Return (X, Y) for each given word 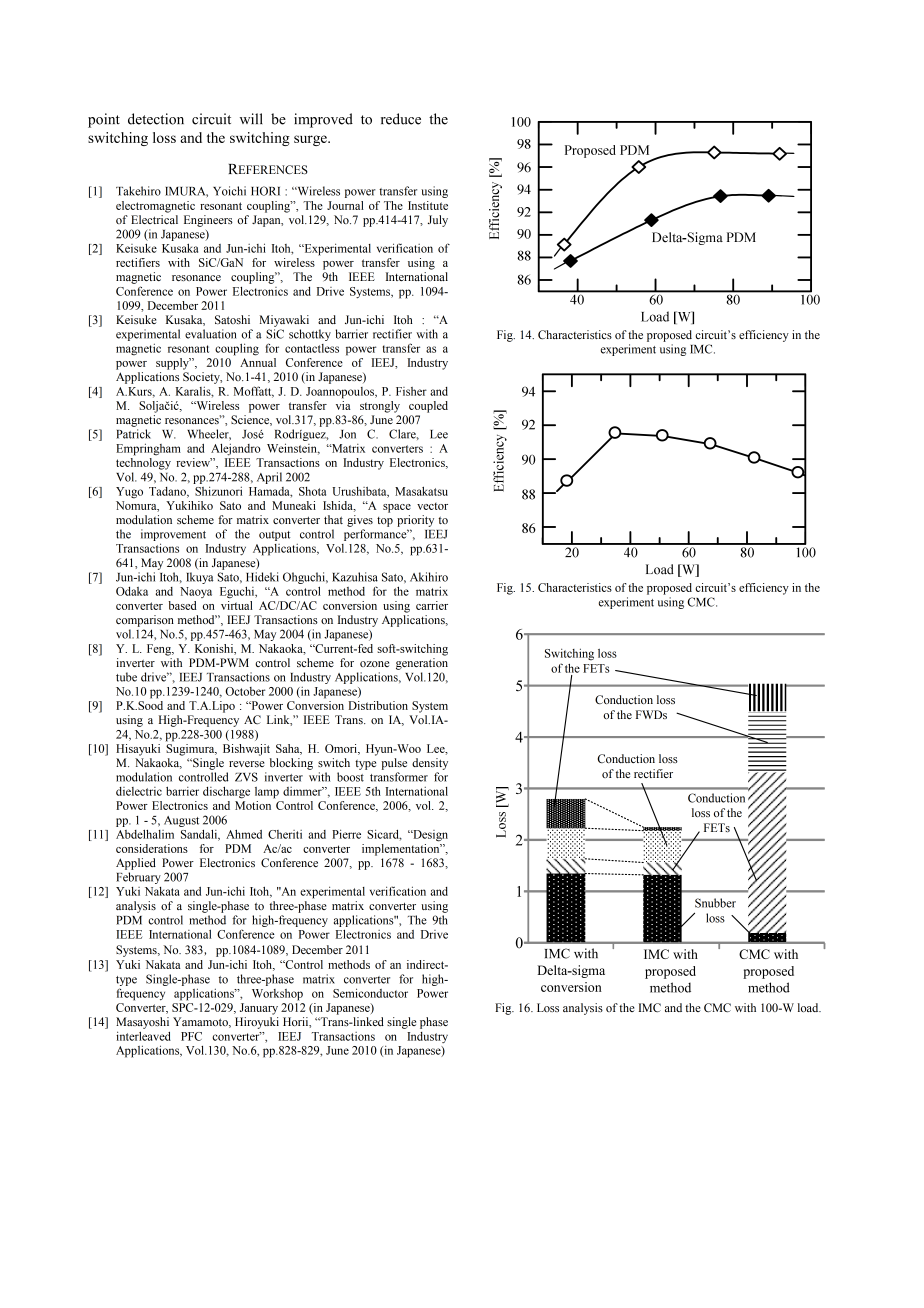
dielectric (139, 791)
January (259, 1009)
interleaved (143, 1036)
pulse (394, 764)
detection (156, 119)
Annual (258, 362)
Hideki (262, 577)
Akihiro (429, 577)
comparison (145, 621)
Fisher (411, 391)
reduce (401, 119)
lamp (267, 793)
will (251, 118)
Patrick (133, 434)
